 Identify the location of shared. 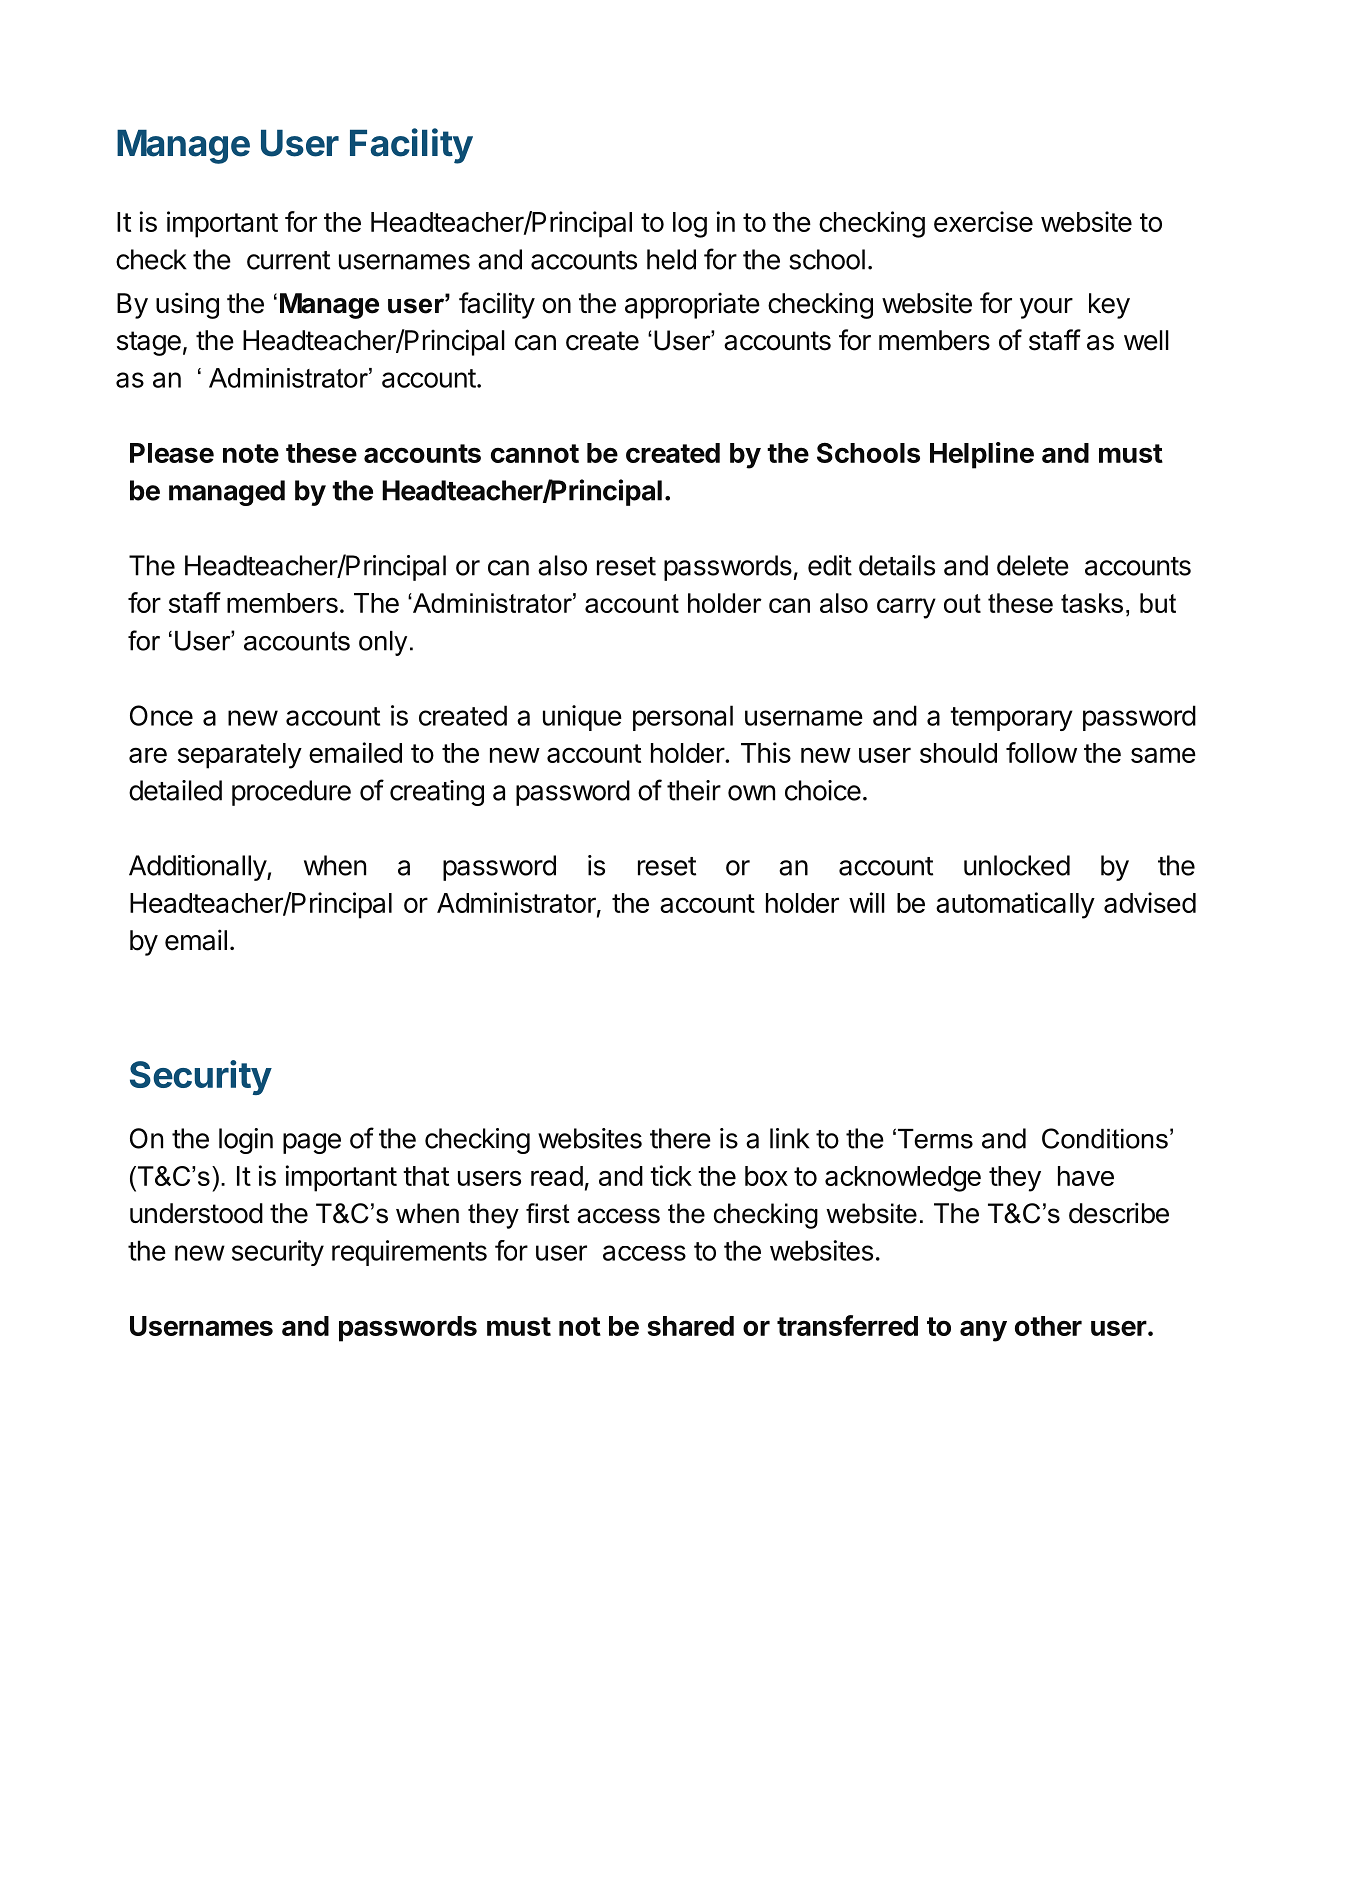
(691, 1326).
